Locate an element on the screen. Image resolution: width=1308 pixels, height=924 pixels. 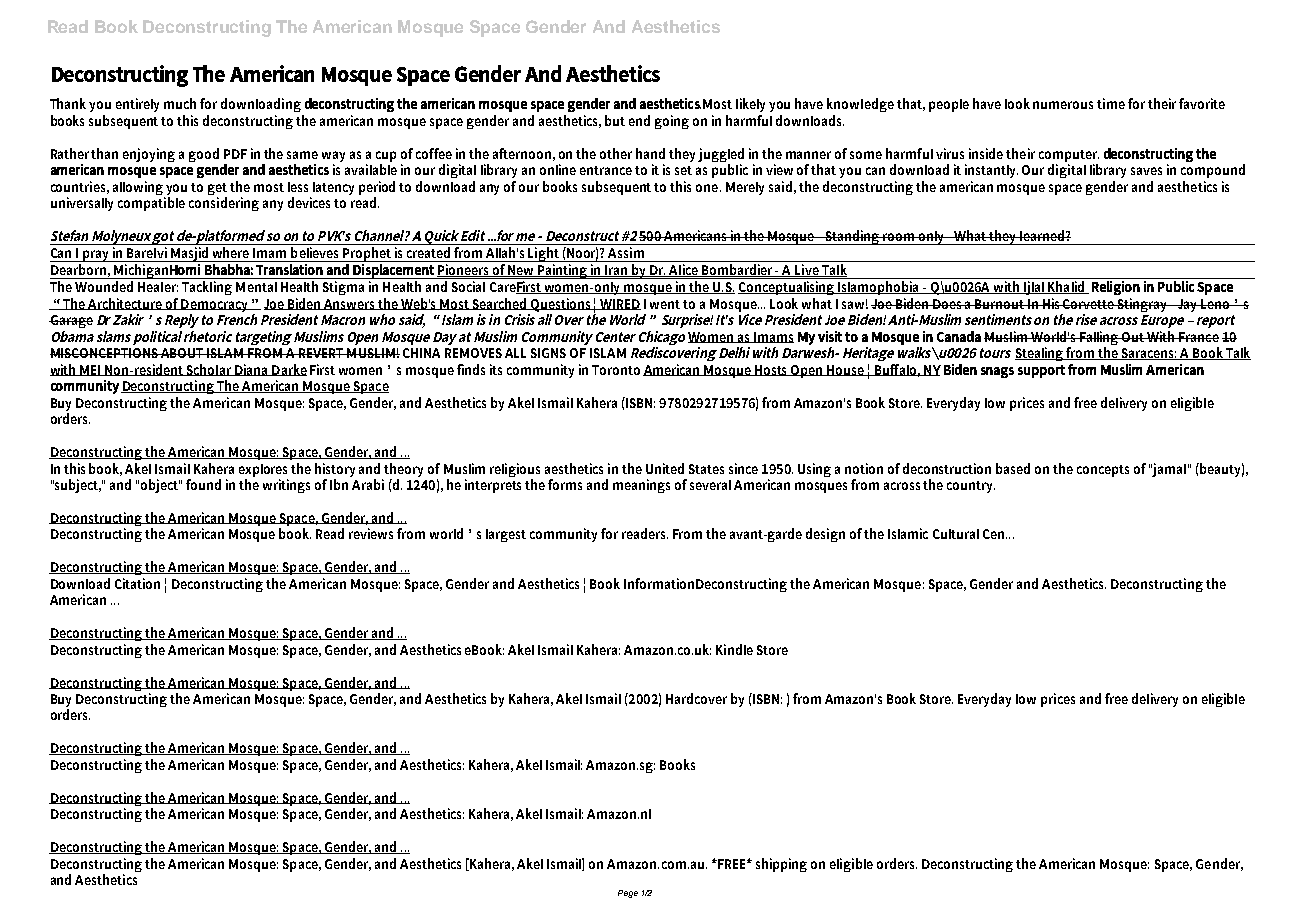
much is located at coordinates (180, 103).
